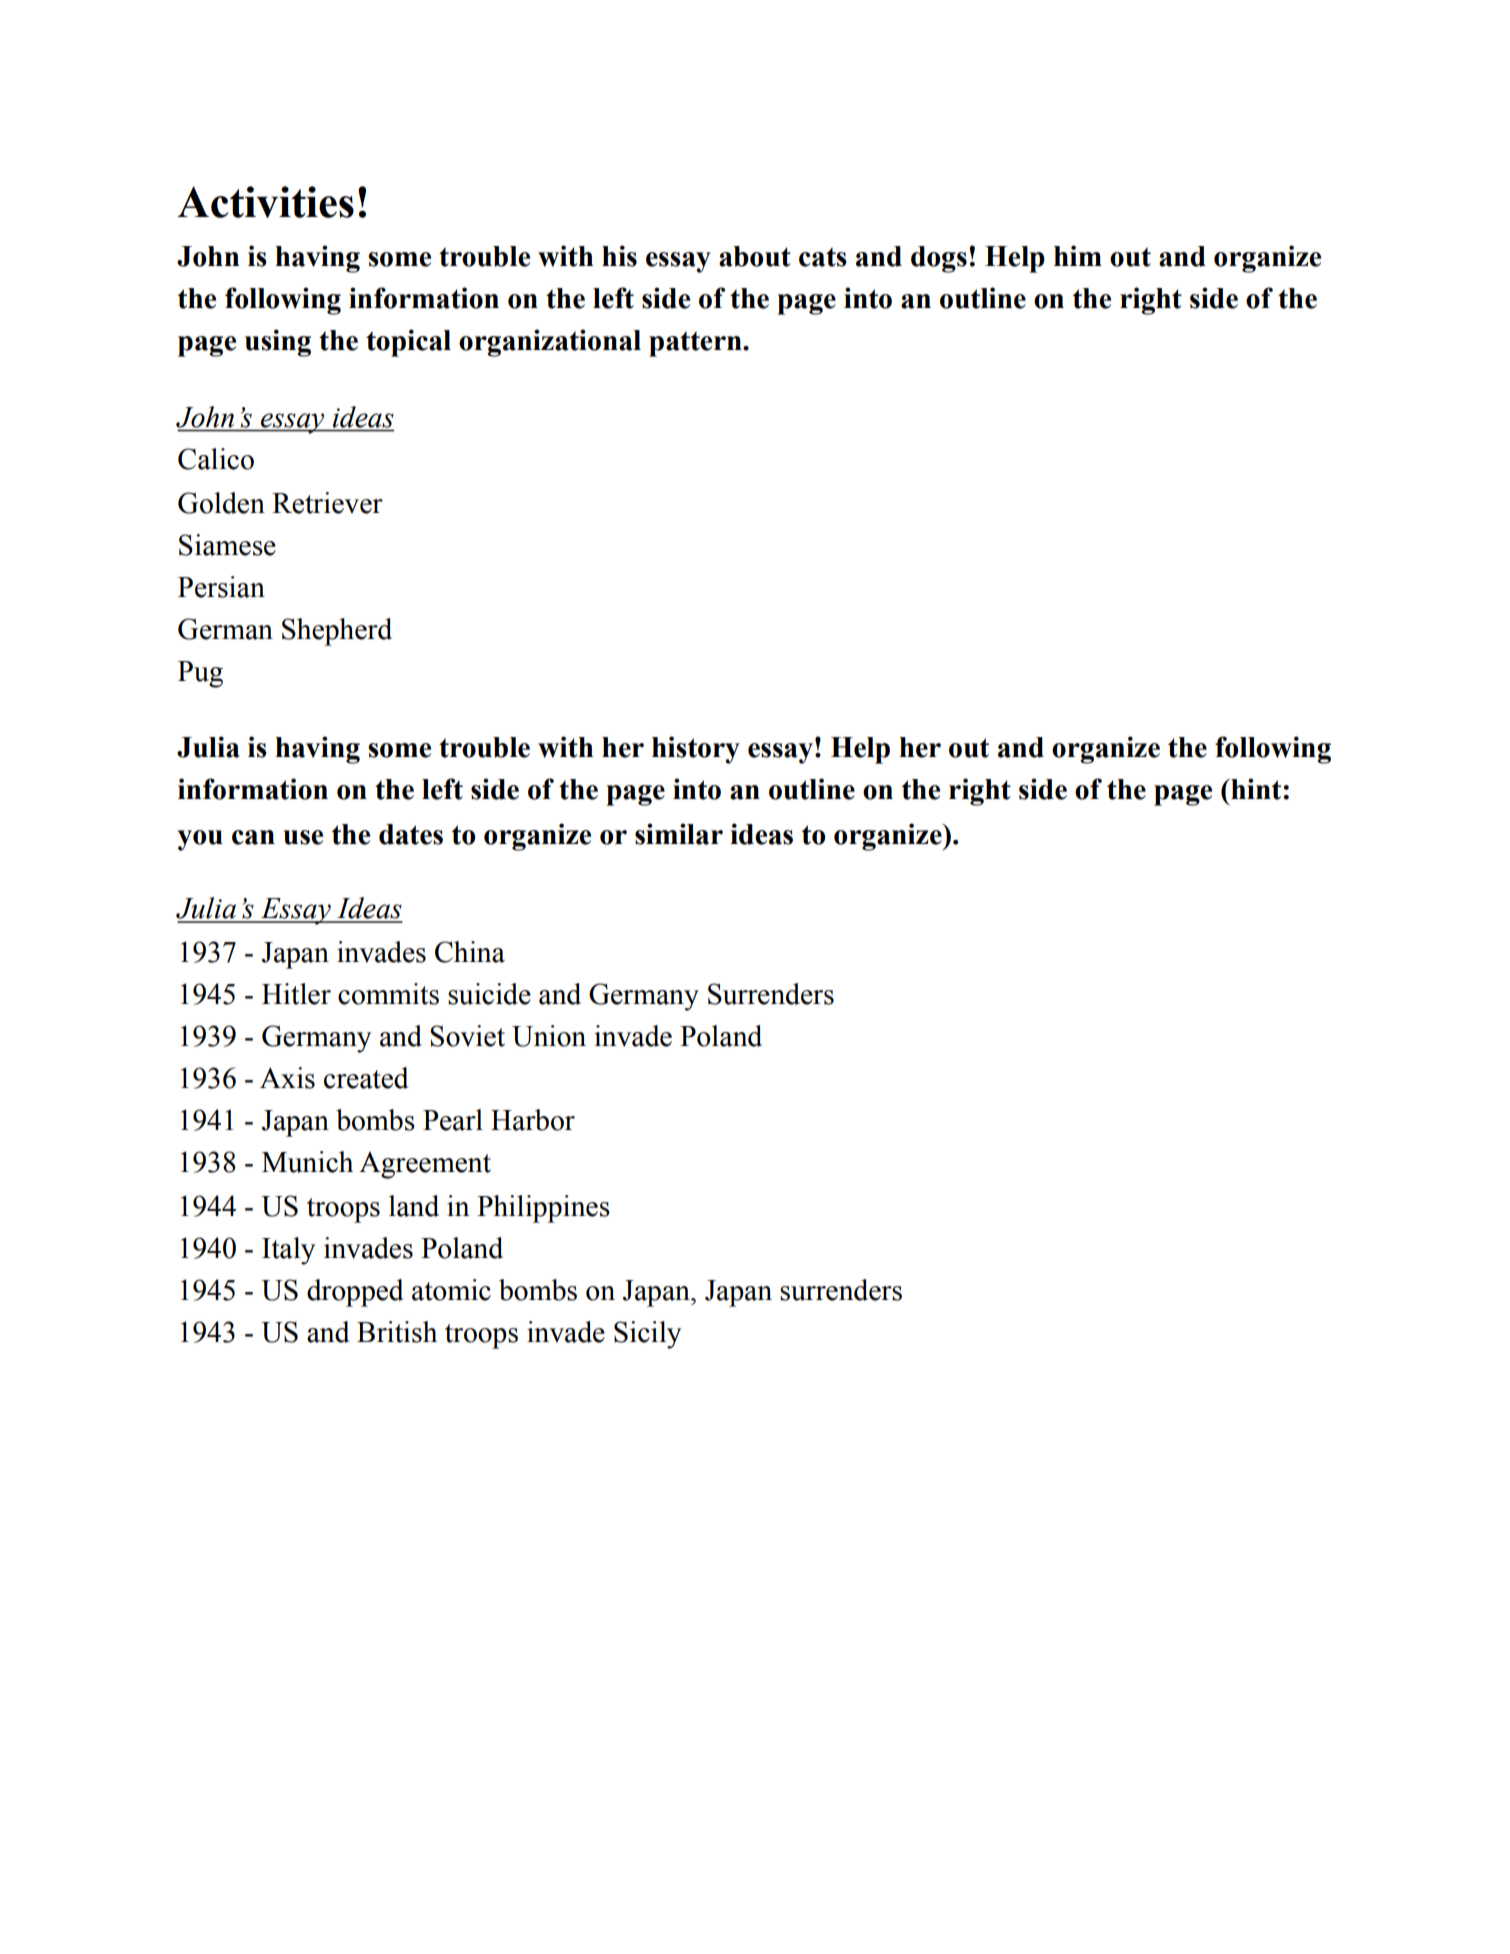  What do you see at coordinates (696, 750) in the screenshot?
I see `history` at bounding box center [696, 750].
